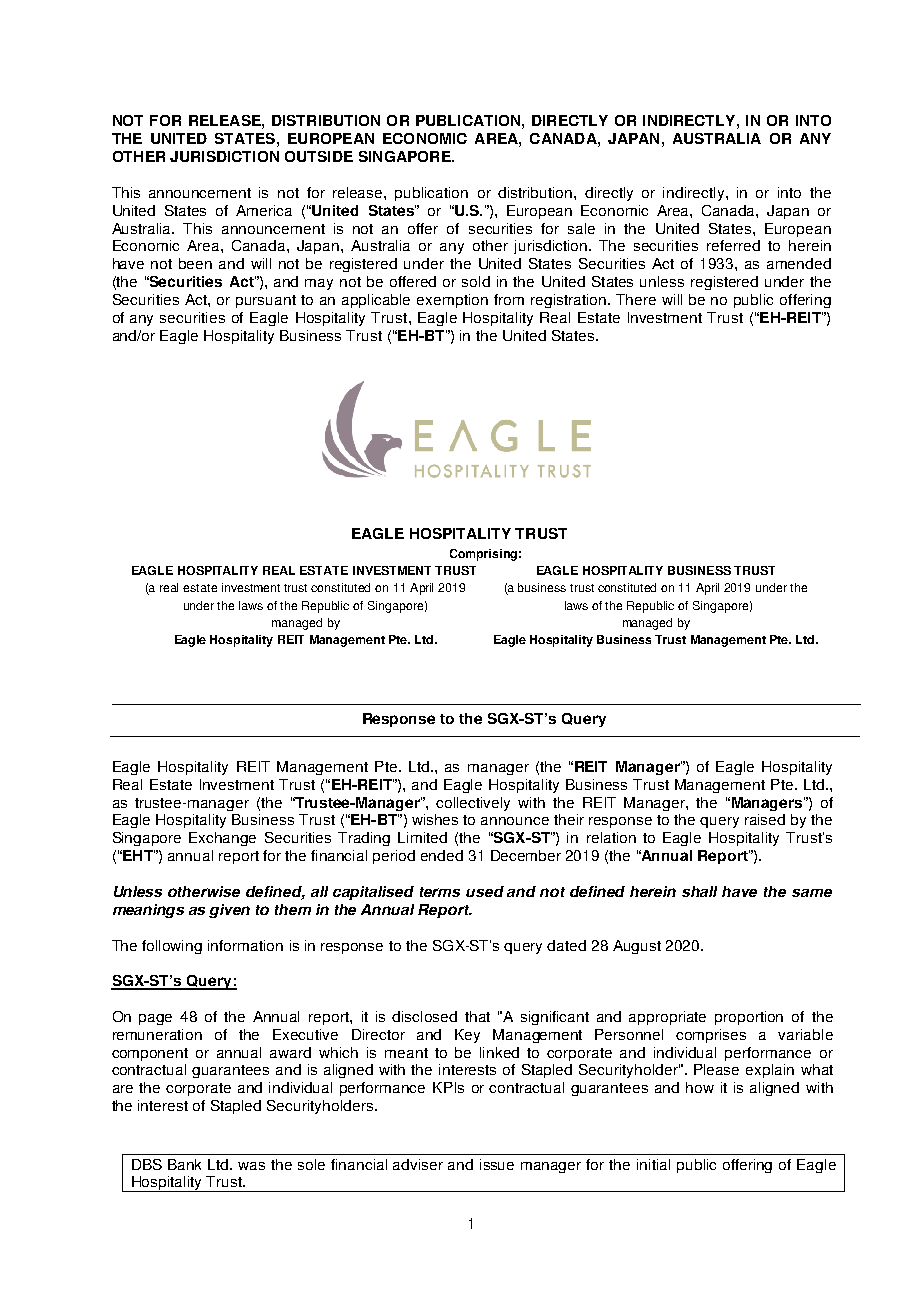 The height and width of the screenshot is (1308, 924). What do you see at coordinates (483, 555) in the screenshot?
I see `Comprising` at bounding box center [483, 555].
